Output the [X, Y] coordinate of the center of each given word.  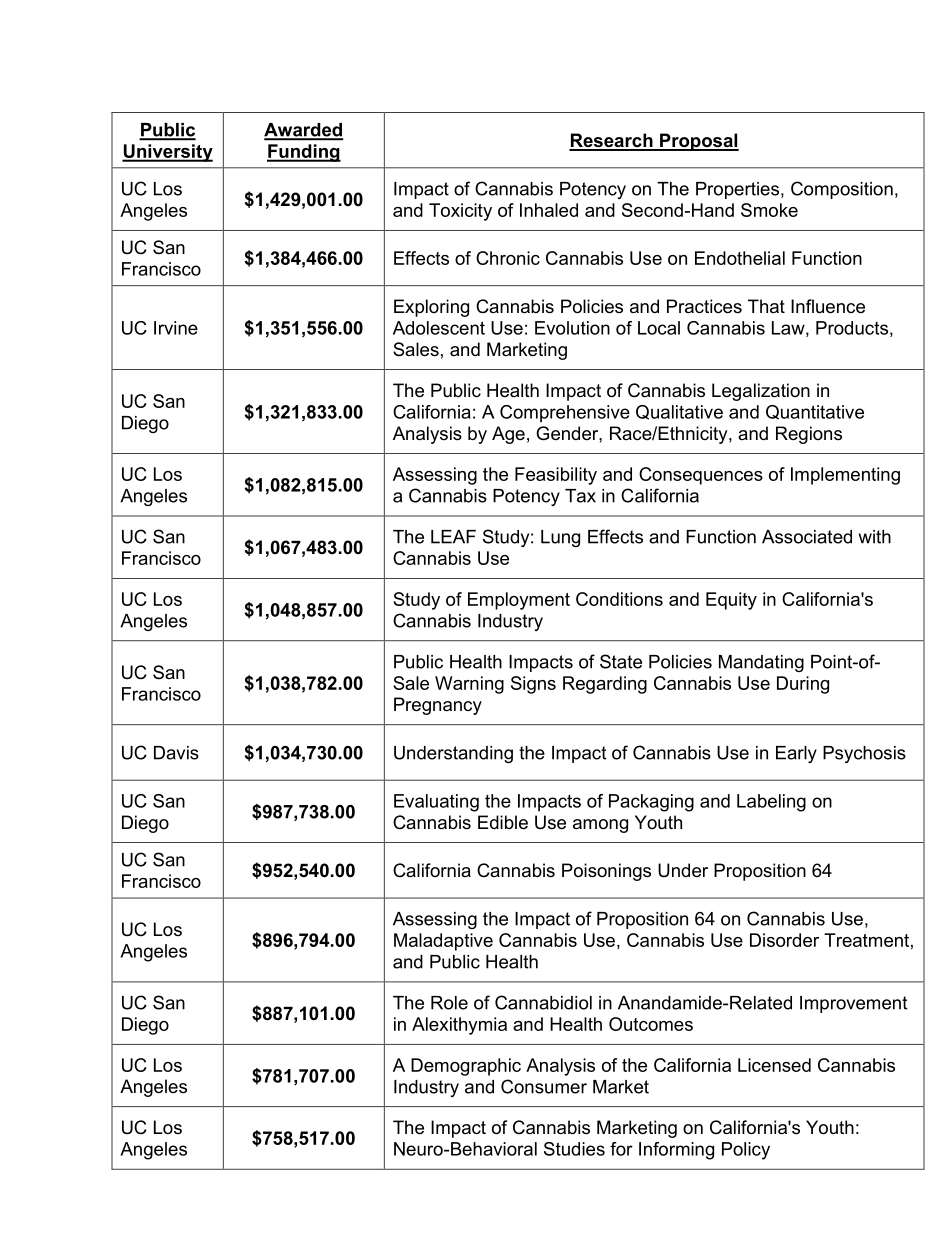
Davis [176, 753]
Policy [746, 1151]
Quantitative [815, 412]
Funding [304, 153]
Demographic [466, 1067]
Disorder [784, 940]
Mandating [761, 663]
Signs [533, 685]
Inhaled [549, 210]
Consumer [544, 1086]
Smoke [769, 210]
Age [508, 435]
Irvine [176, 328]
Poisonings [606, 872]
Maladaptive [443, 942]
